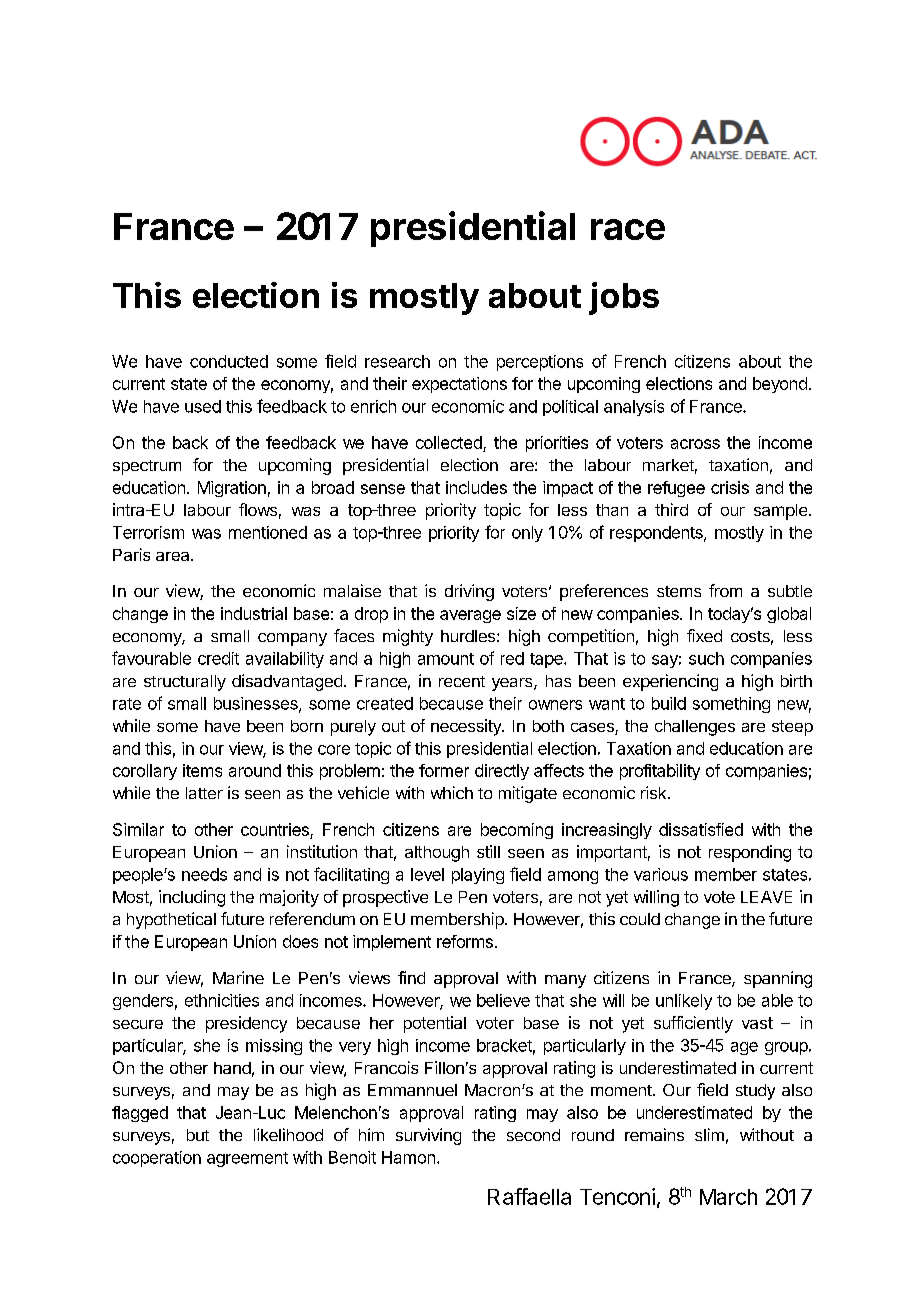  Describe the element at coordinates (397, 361) in the page. I see `research` at that location.
